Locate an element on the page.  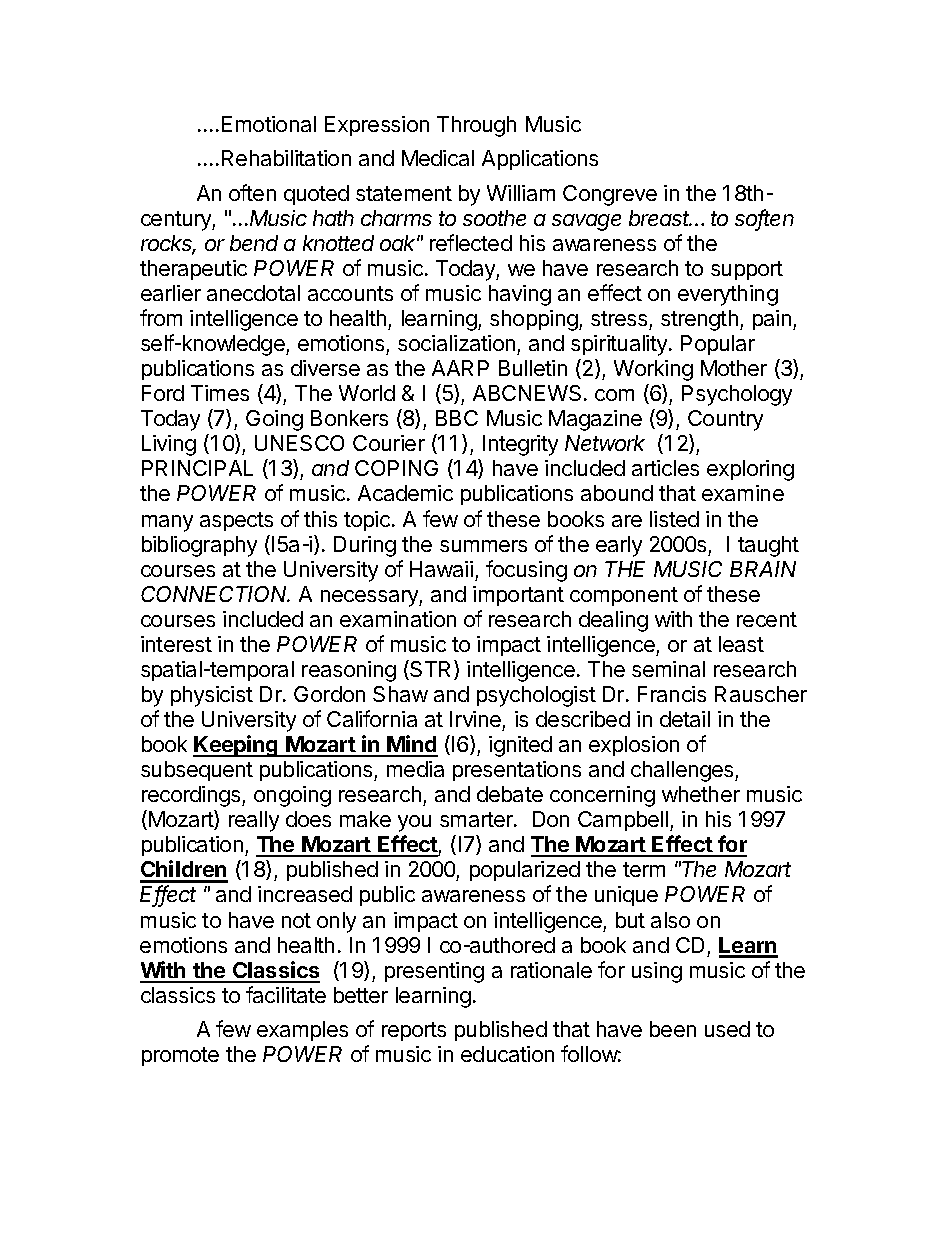
reports is located at coordinates (414, 1031).
